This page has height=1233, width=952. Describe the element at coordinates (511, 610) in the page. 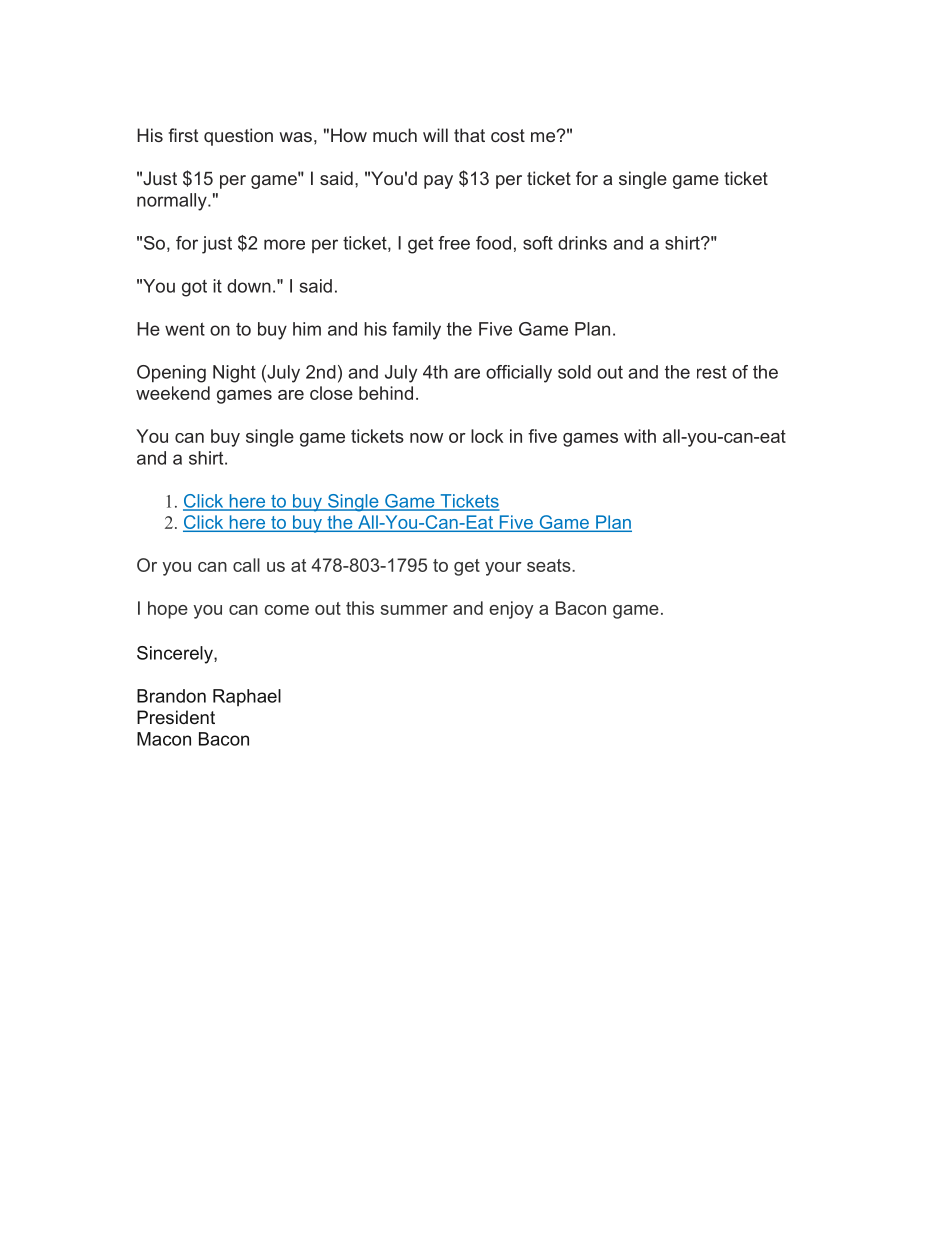

I see `enjoy` at that location.
